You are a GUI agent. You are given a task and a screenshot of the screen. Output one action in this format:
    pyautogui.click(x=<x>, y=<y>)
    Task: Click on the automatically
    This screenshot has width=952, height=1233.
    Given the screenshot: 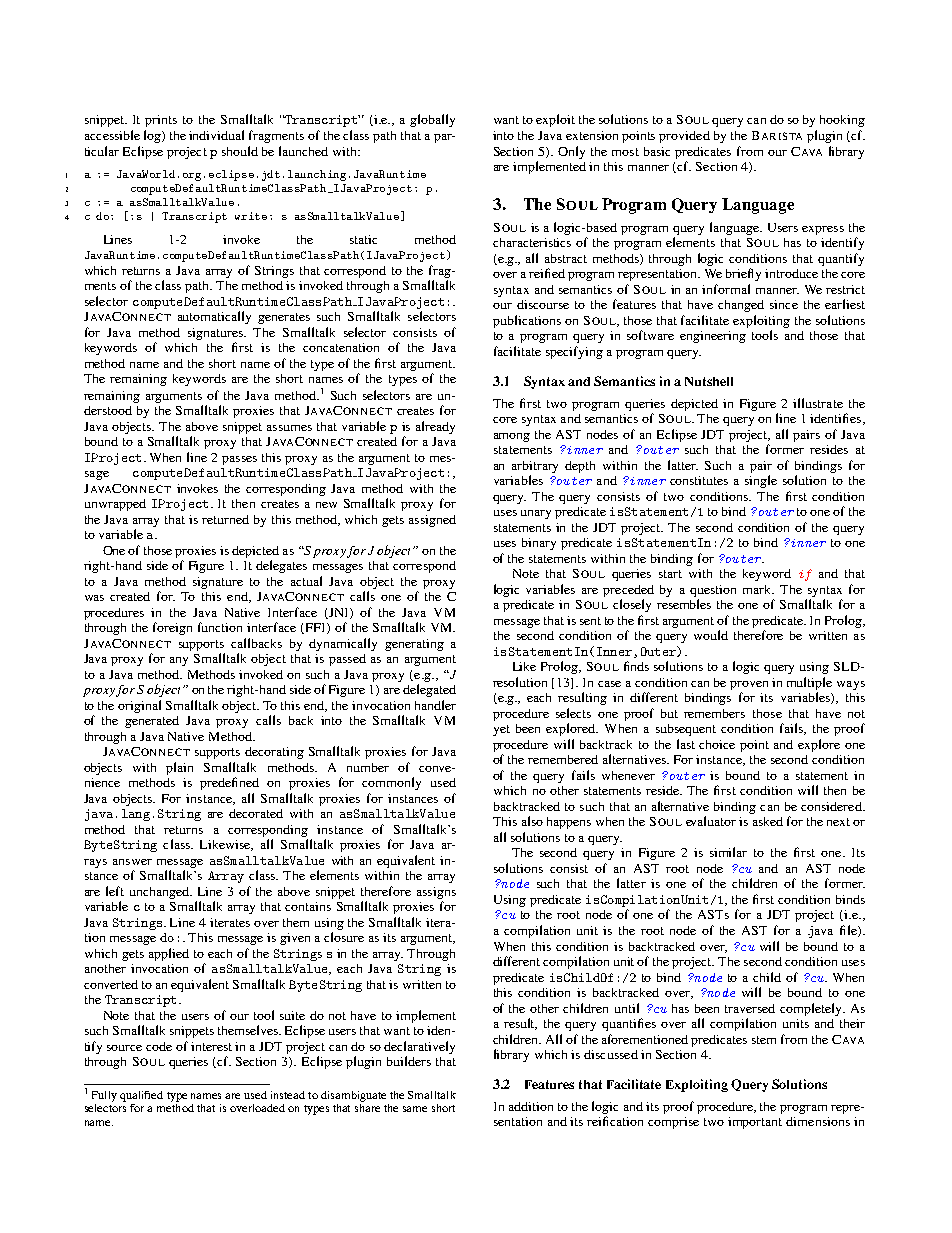 What is the action you would take?
    pyautogui.click(x=214, y=317)
